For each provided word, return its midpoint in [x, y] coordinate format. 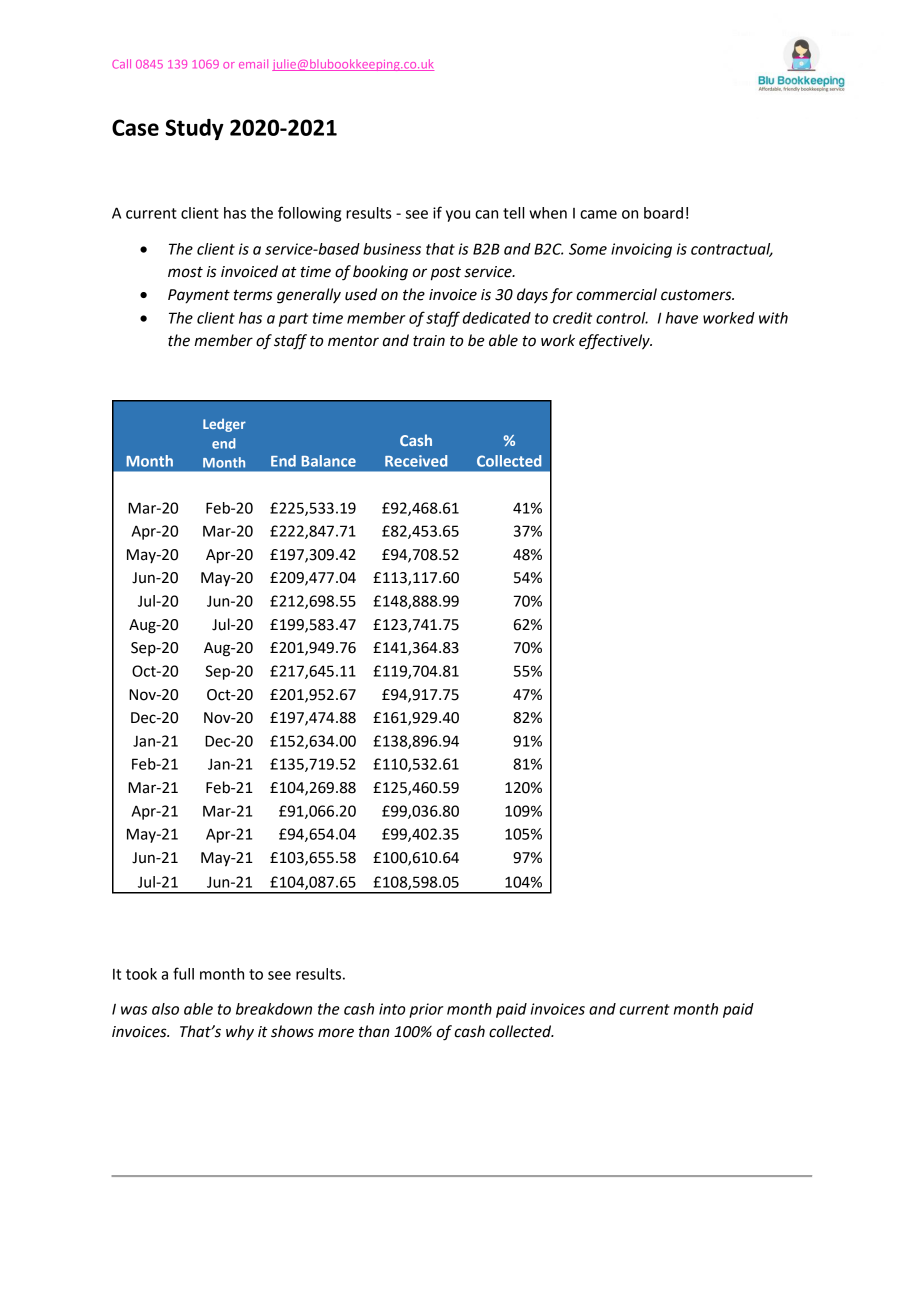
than [374, 1031]
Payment [199, 296]
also [165, 1009]
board [663, 213]
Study [194, 129]
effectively [615, 342]
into [392, 1009]
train [429, 341]
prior [426, 1010]
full [183, 973]
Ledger [224, 425]
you [458, 216]
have [682, 318]
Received [416, 461]
